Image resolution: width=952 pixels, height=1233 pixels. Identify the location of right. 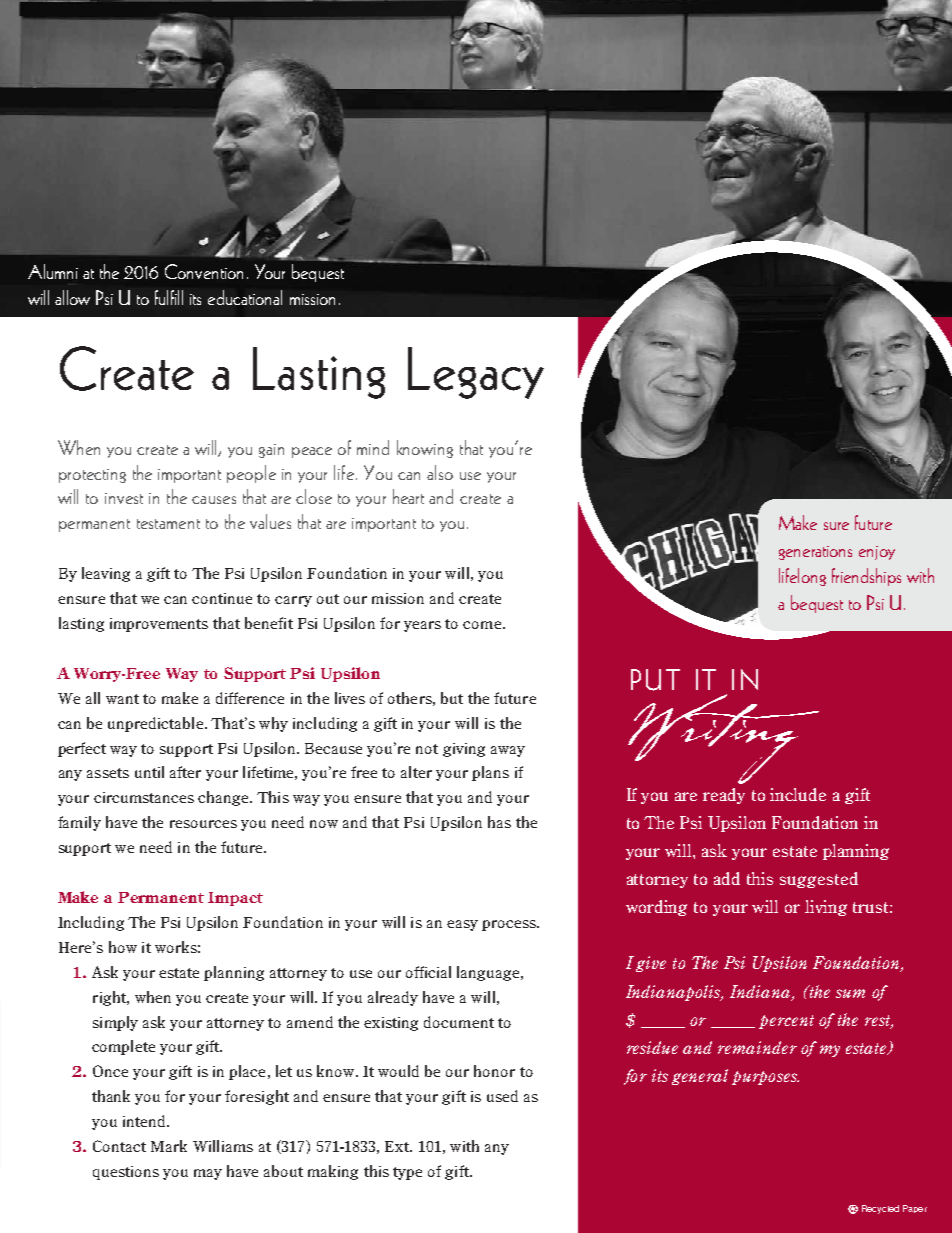
(111, 998).
